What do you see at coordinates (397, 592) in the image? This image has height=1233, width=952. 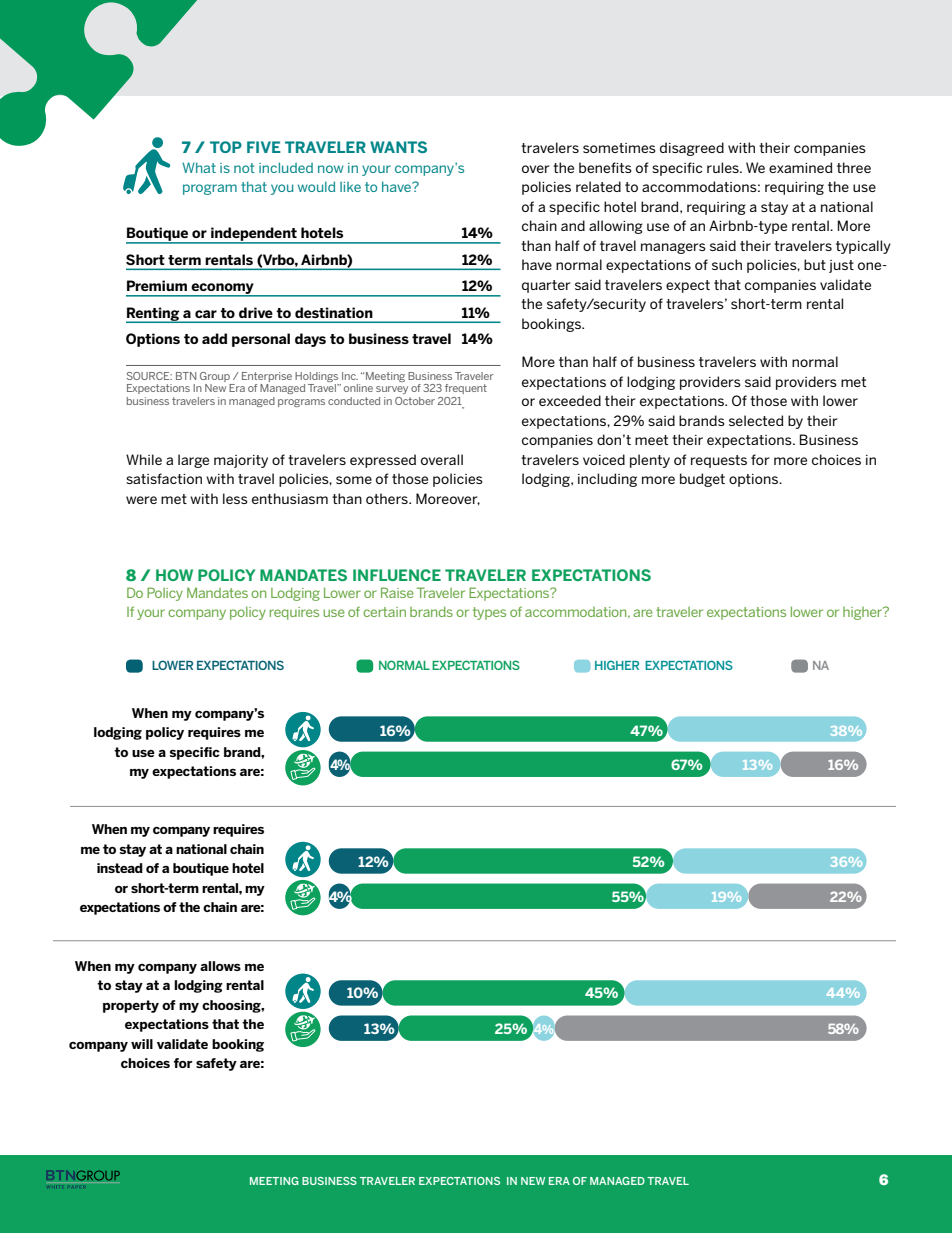 I see `Raise` at bounding box center [397, 592].
